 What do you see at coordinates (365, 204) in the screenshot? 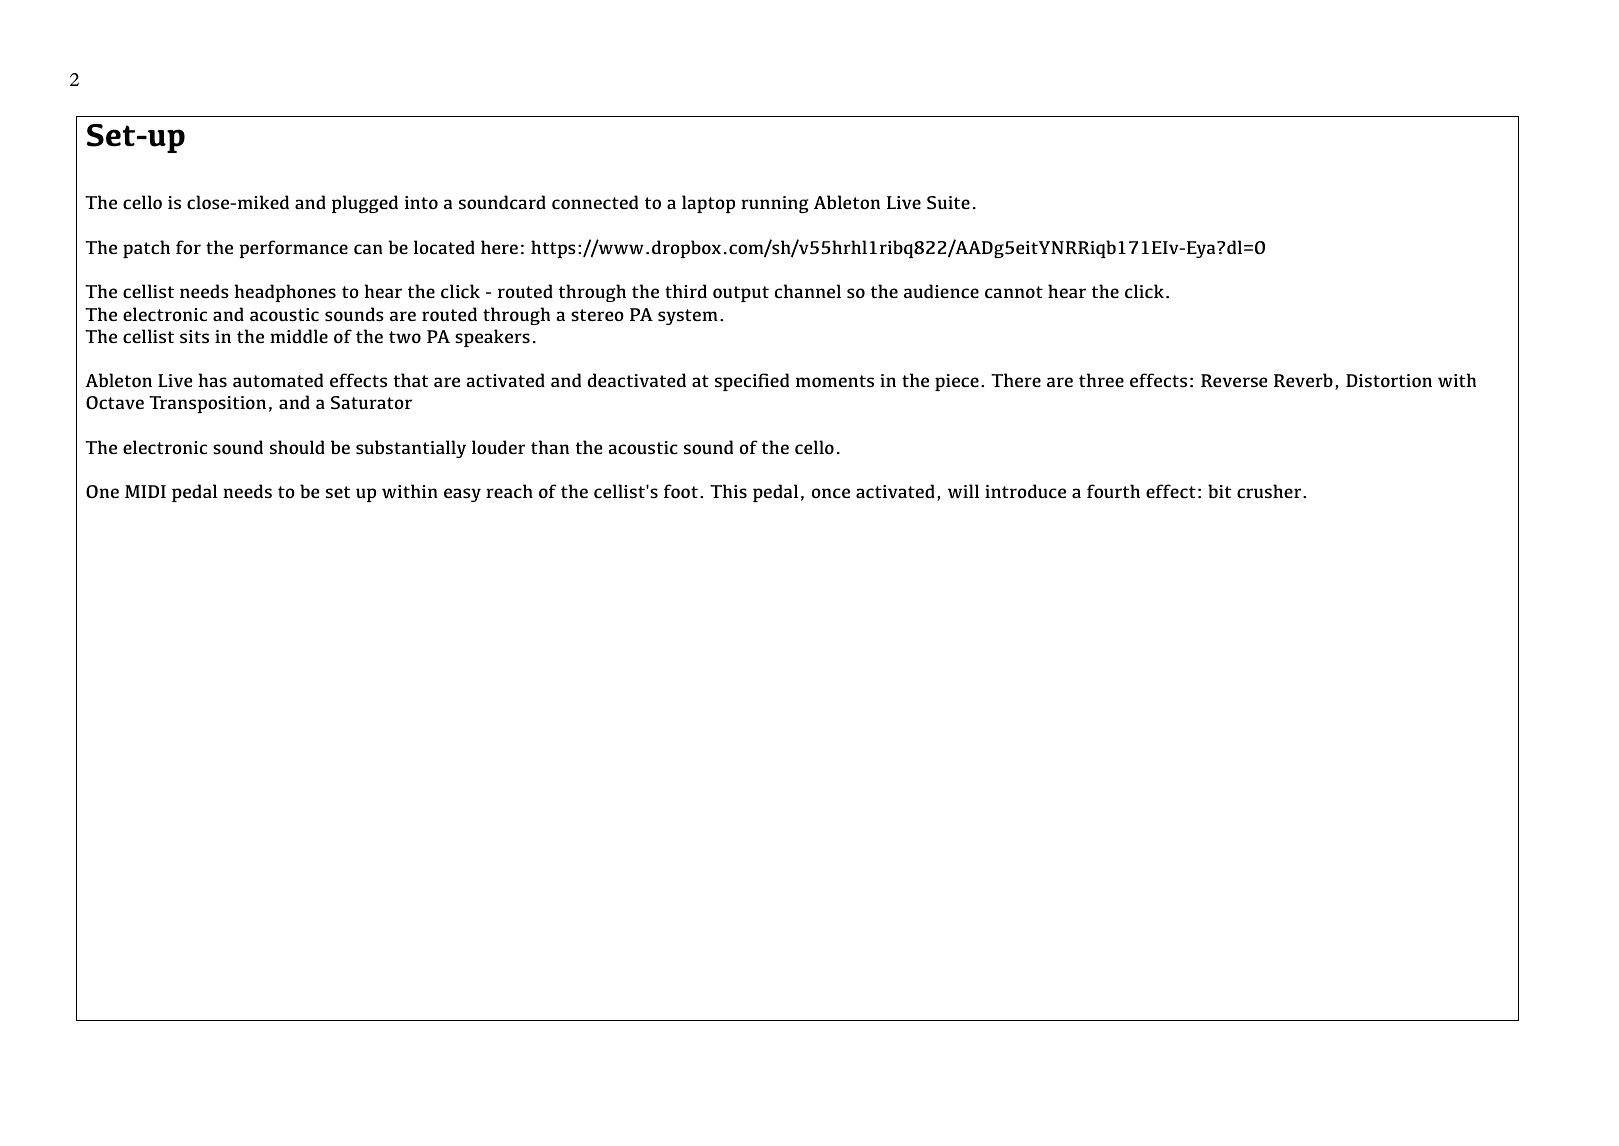
I see `plugged` at bounding box center [365, 204].
